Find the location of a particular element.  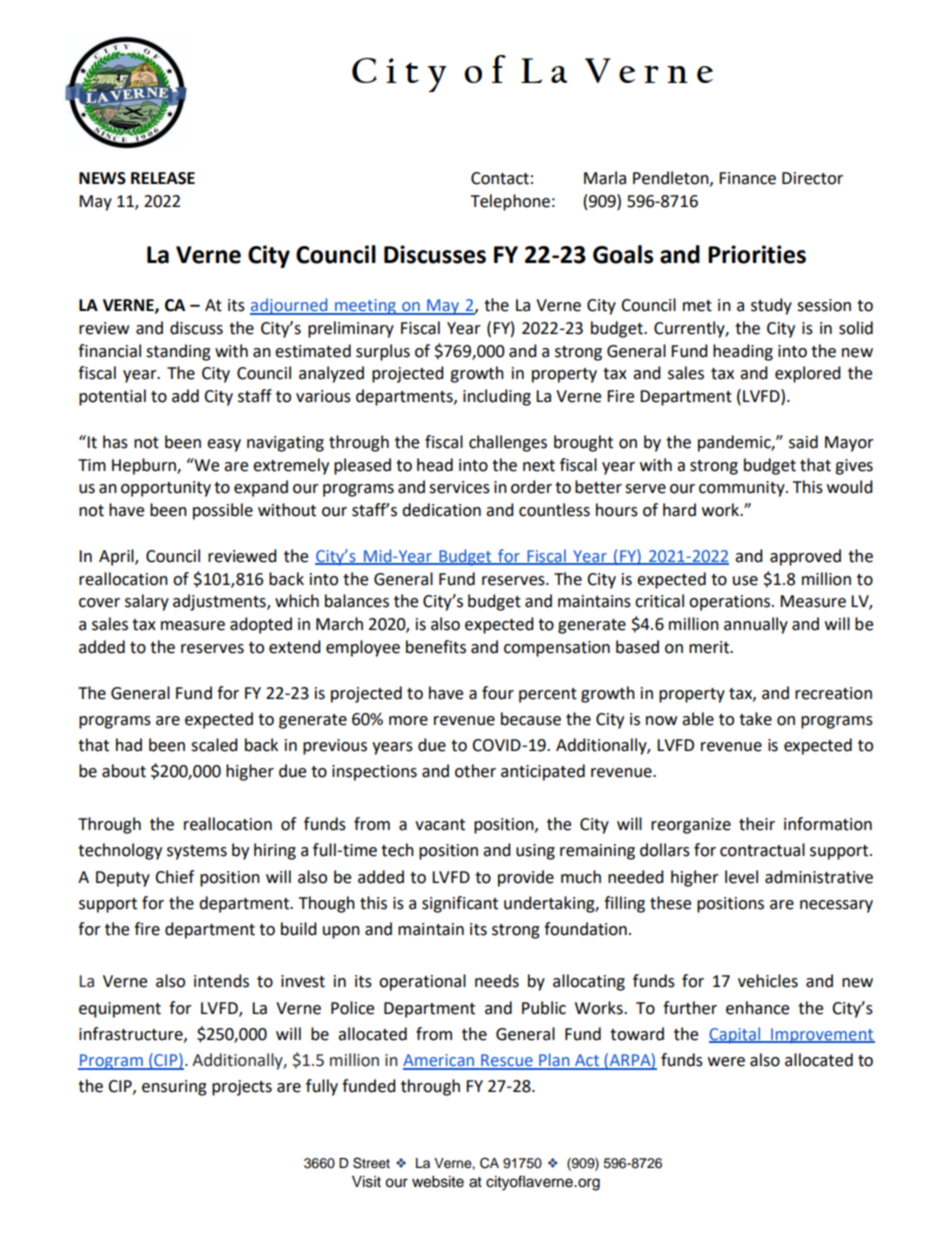

Finance is located at coordinates (747, 178).
